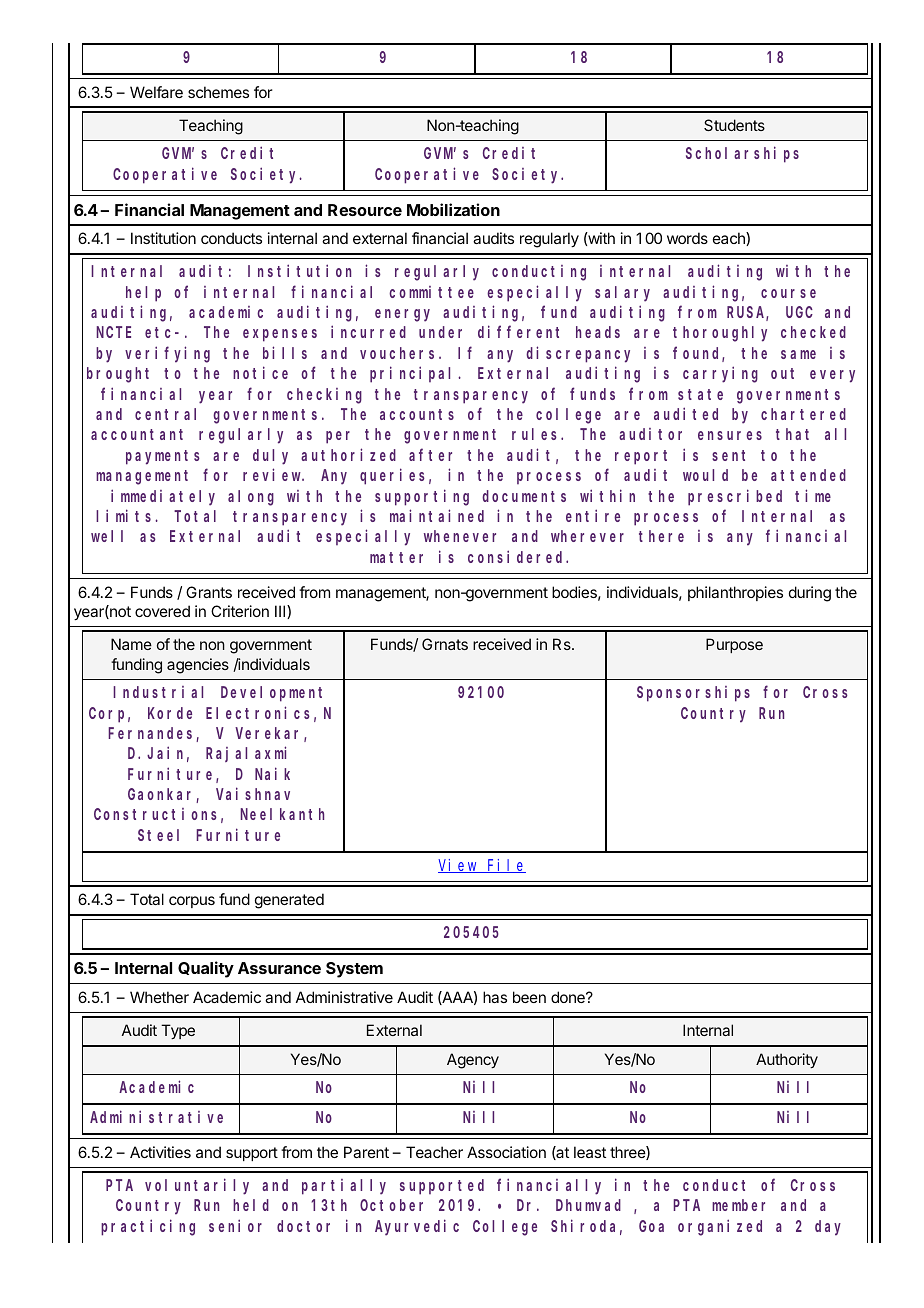 The image size is (924, 1308). What do you see at coordinates (453, 209) in the document?
I see `Mobilization` at bounding box center [453, 209].
